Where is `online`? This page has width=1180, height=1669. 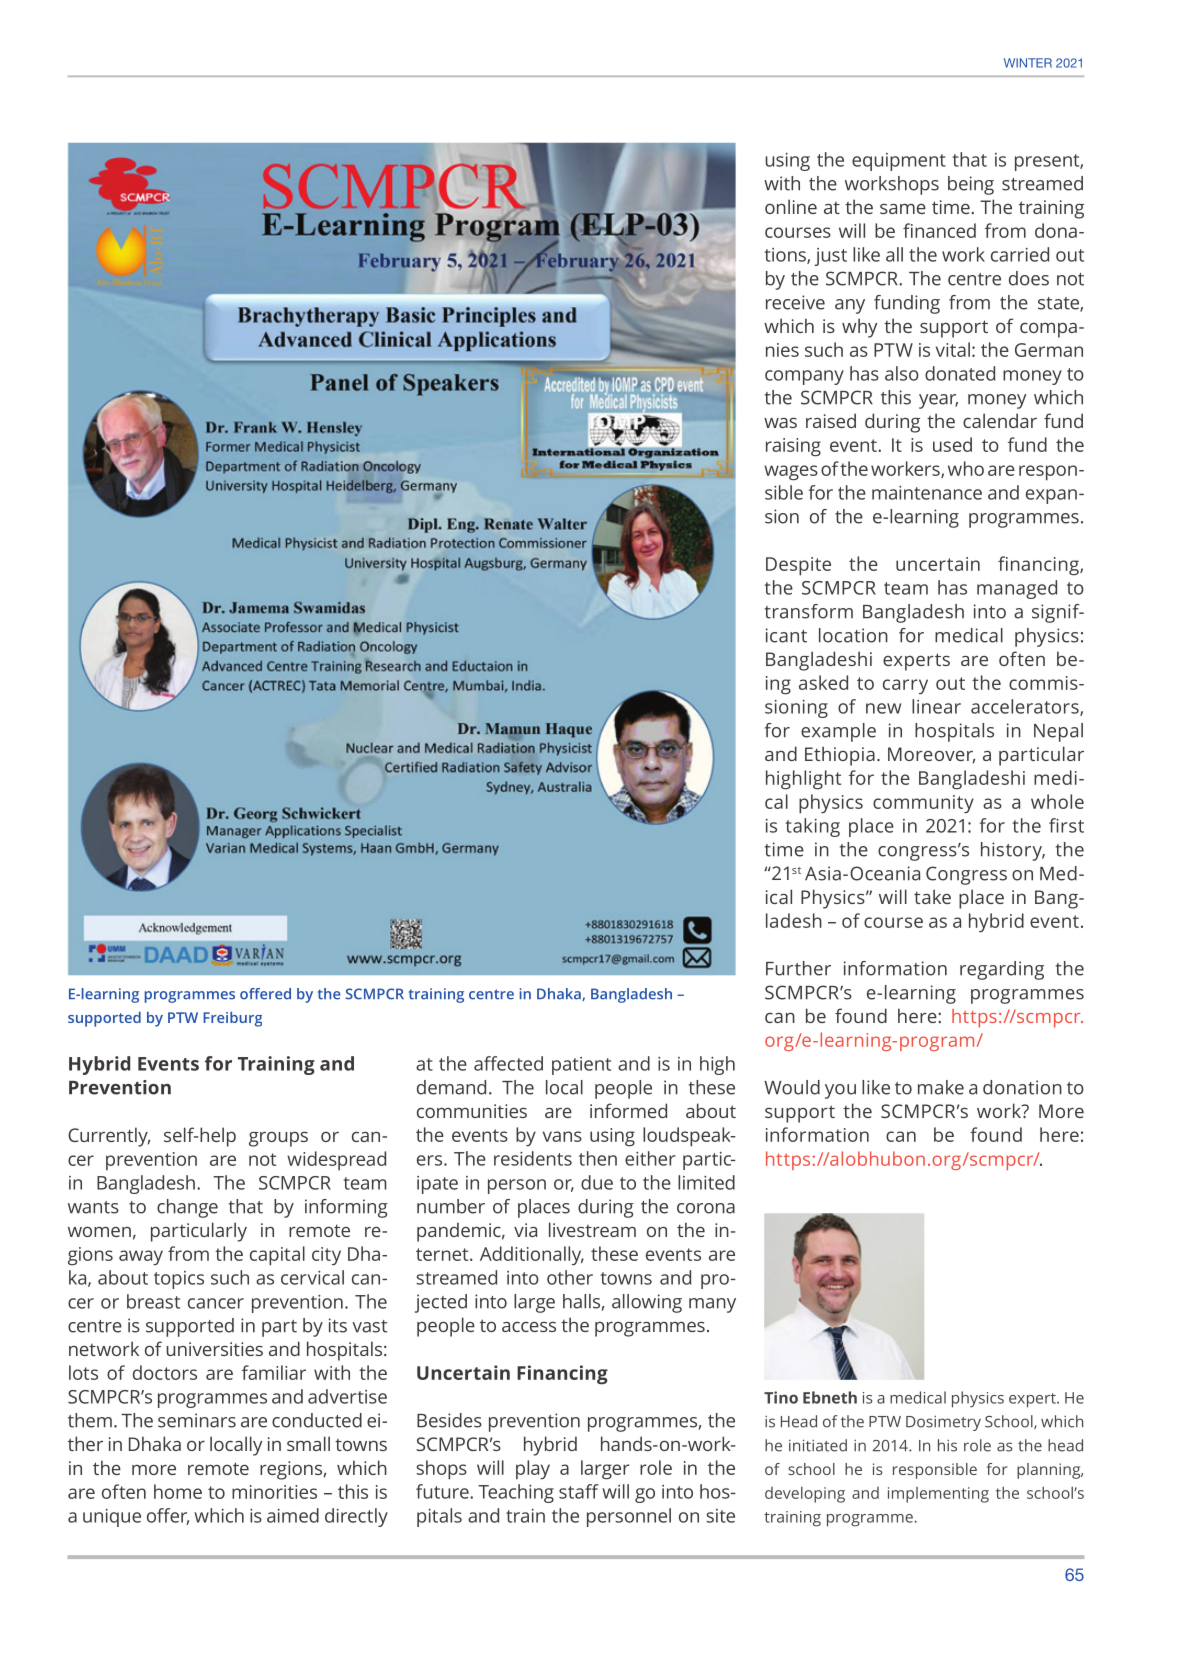 online is located at coordinates (791, 206).
